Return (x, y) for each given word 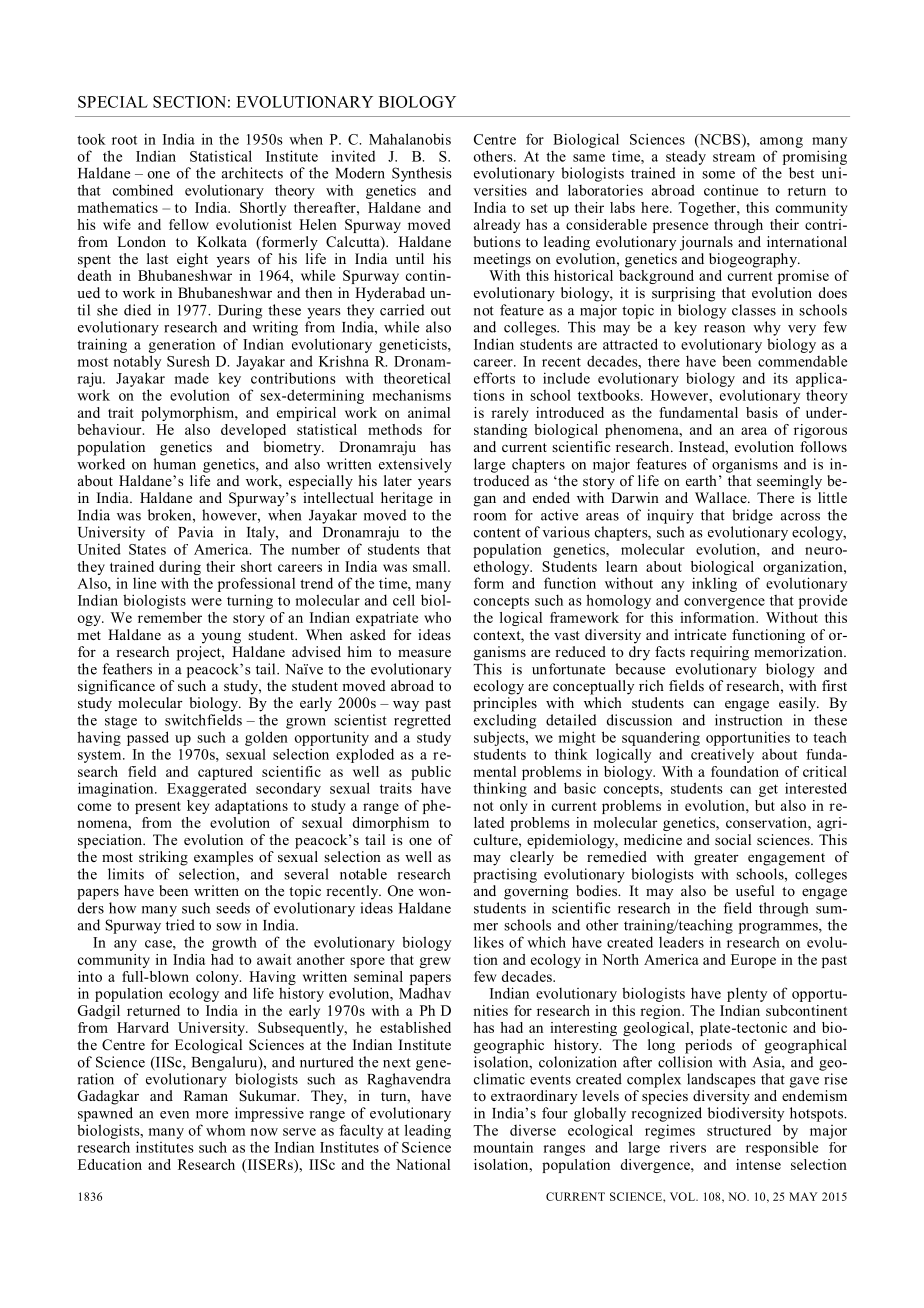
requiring (719, 653)
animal (429, 412)
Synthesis (422, 174)
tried (180, 925)
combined (143, 190)
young (221, 638)
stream (734, 157)
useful (755, 890)
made (191, 378)
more (212, 1115)
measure (424, 653)
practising (505, 875)
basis (762, 412)
